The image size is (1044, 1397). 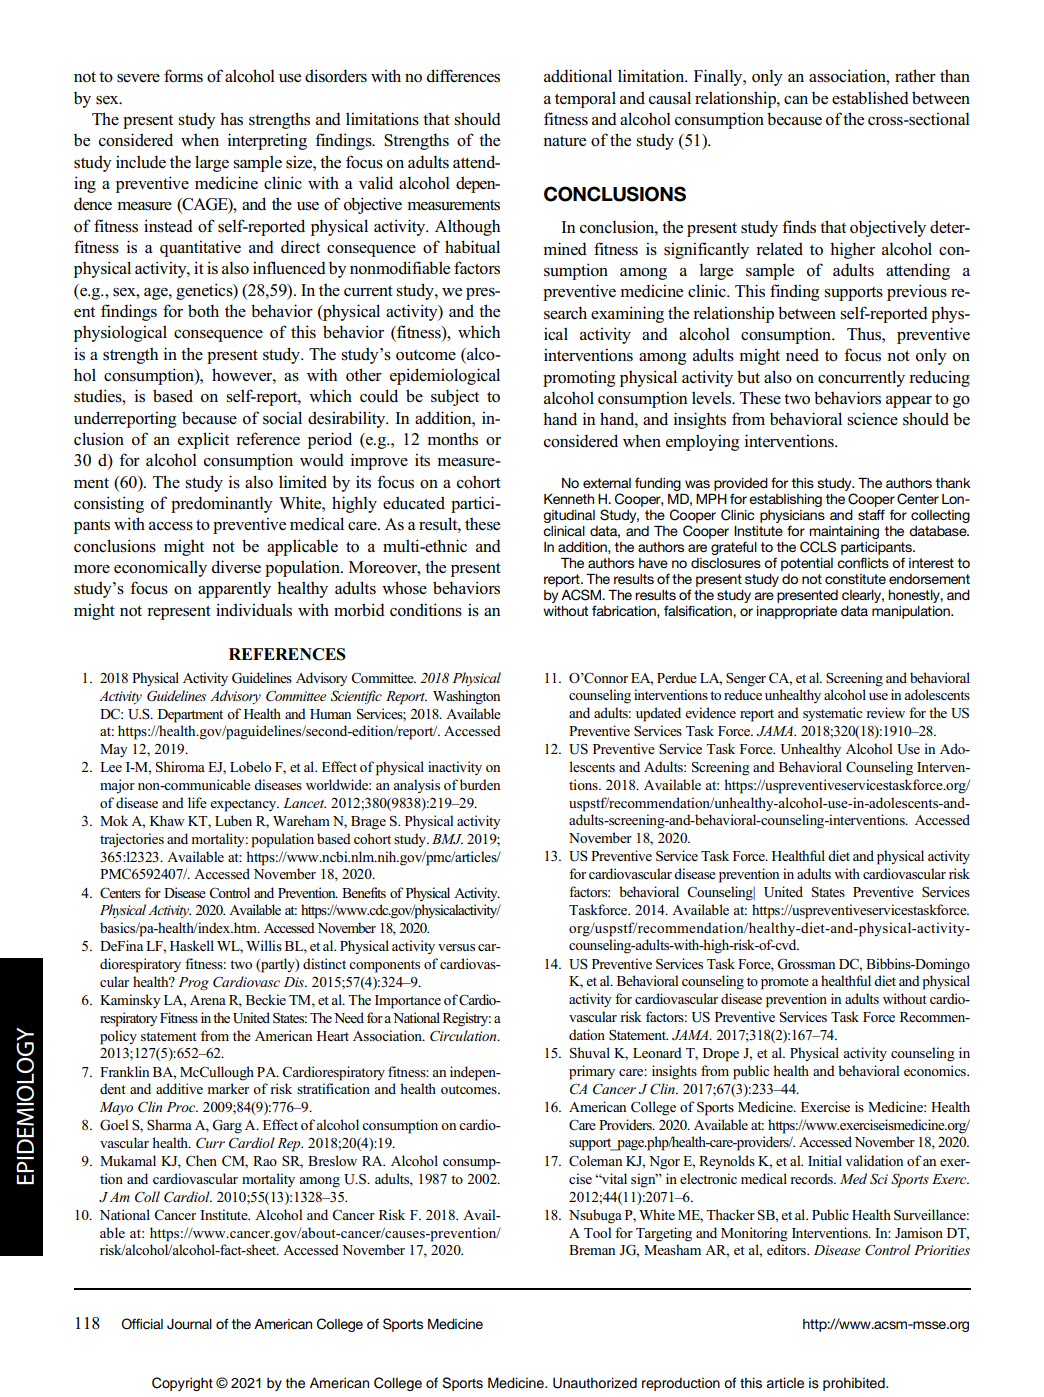 What do you see at coordinates (234, 589) in the screenshot?
I see `apparently` at bounding box center [234, 589].
